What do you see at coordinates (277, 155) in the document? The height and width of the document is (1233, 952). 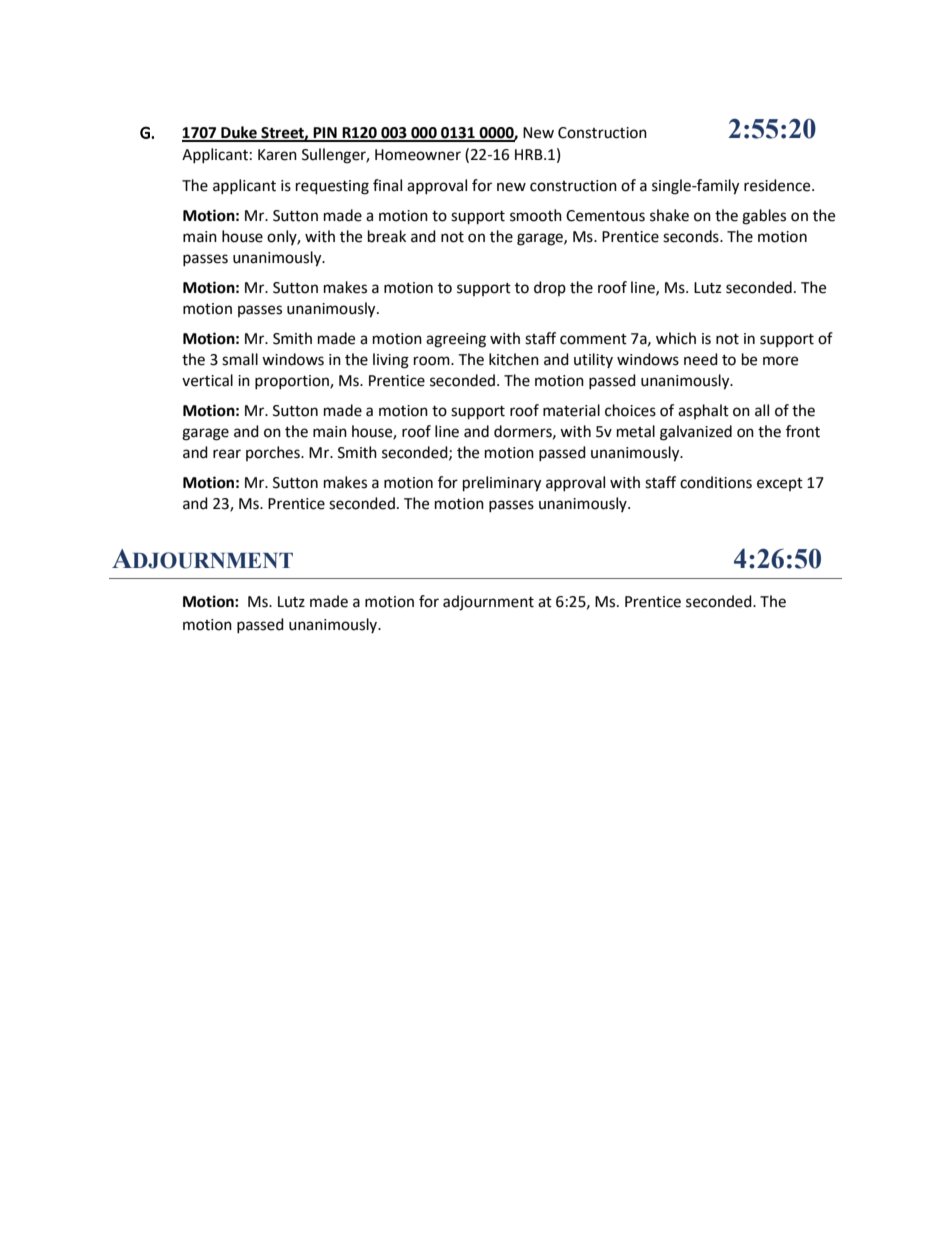 I see `Karen` at bounding box center [277, 155].
